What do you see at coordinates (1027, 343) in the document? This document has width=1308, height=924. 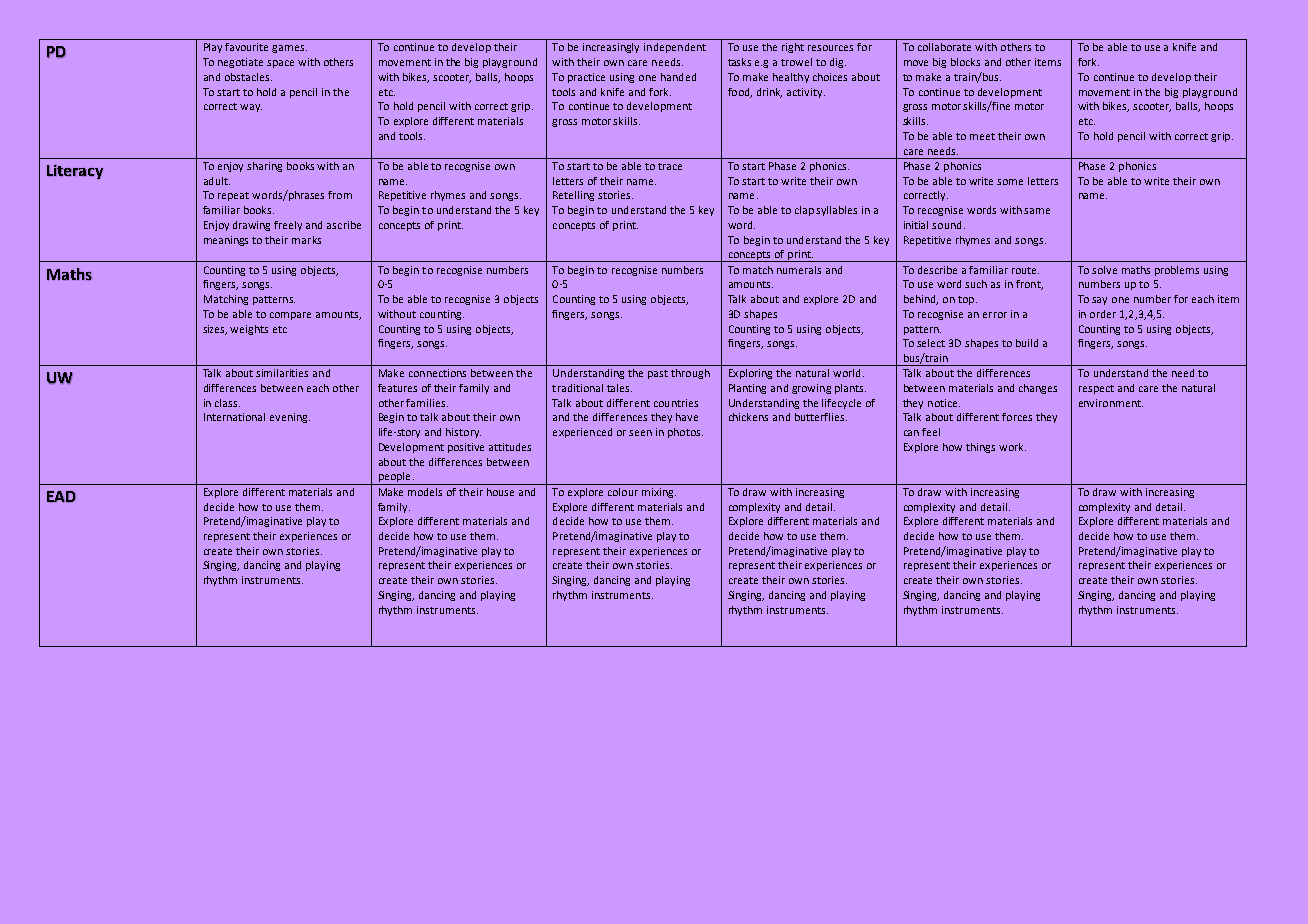 I see `build` at bounding box center [1027, 343].
